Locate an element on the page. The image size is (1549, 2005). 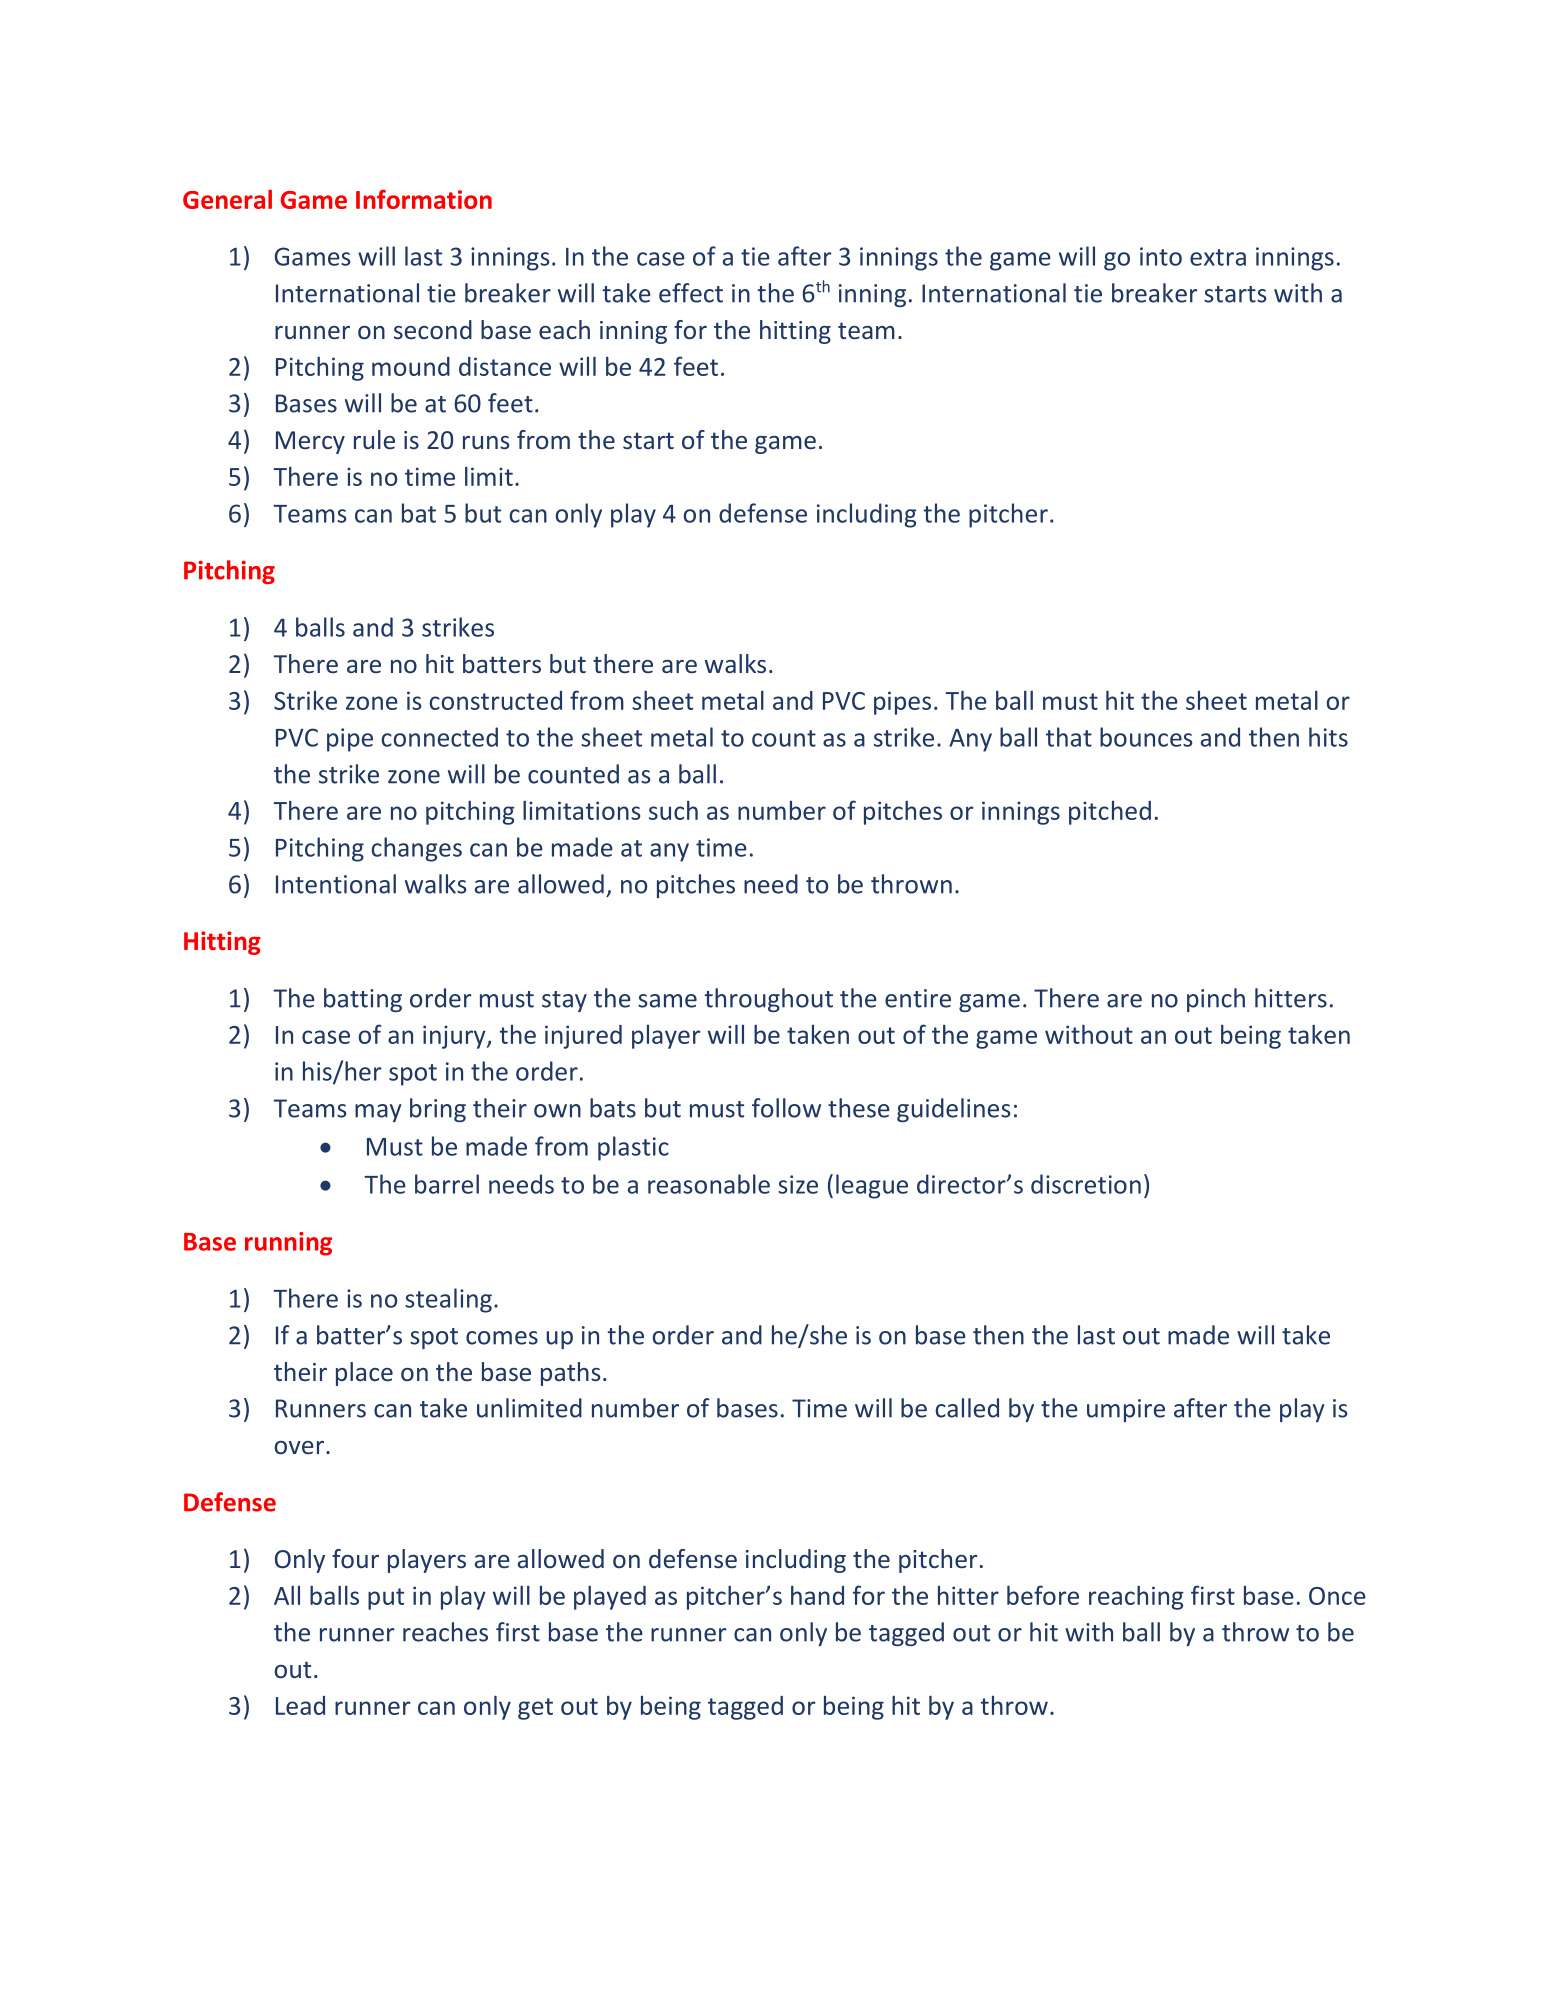
extra is located at coordinates (1218, 257).
